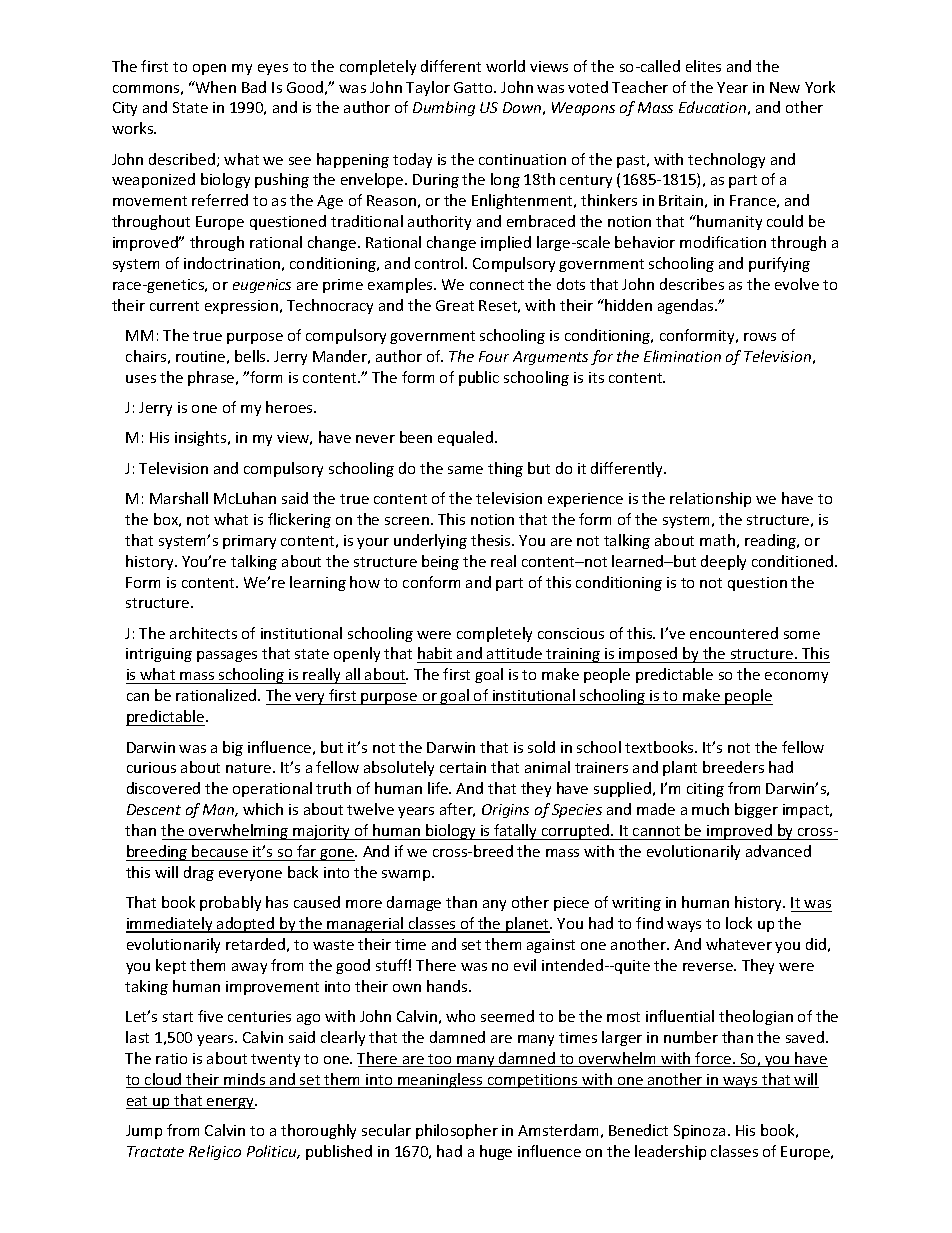 Image resolution: width=952 pixels, height=1233 pixels. What do you see at coordinates (212, 378) in the screenshot?
I see `phrase` at bounding box center [212, 378].
